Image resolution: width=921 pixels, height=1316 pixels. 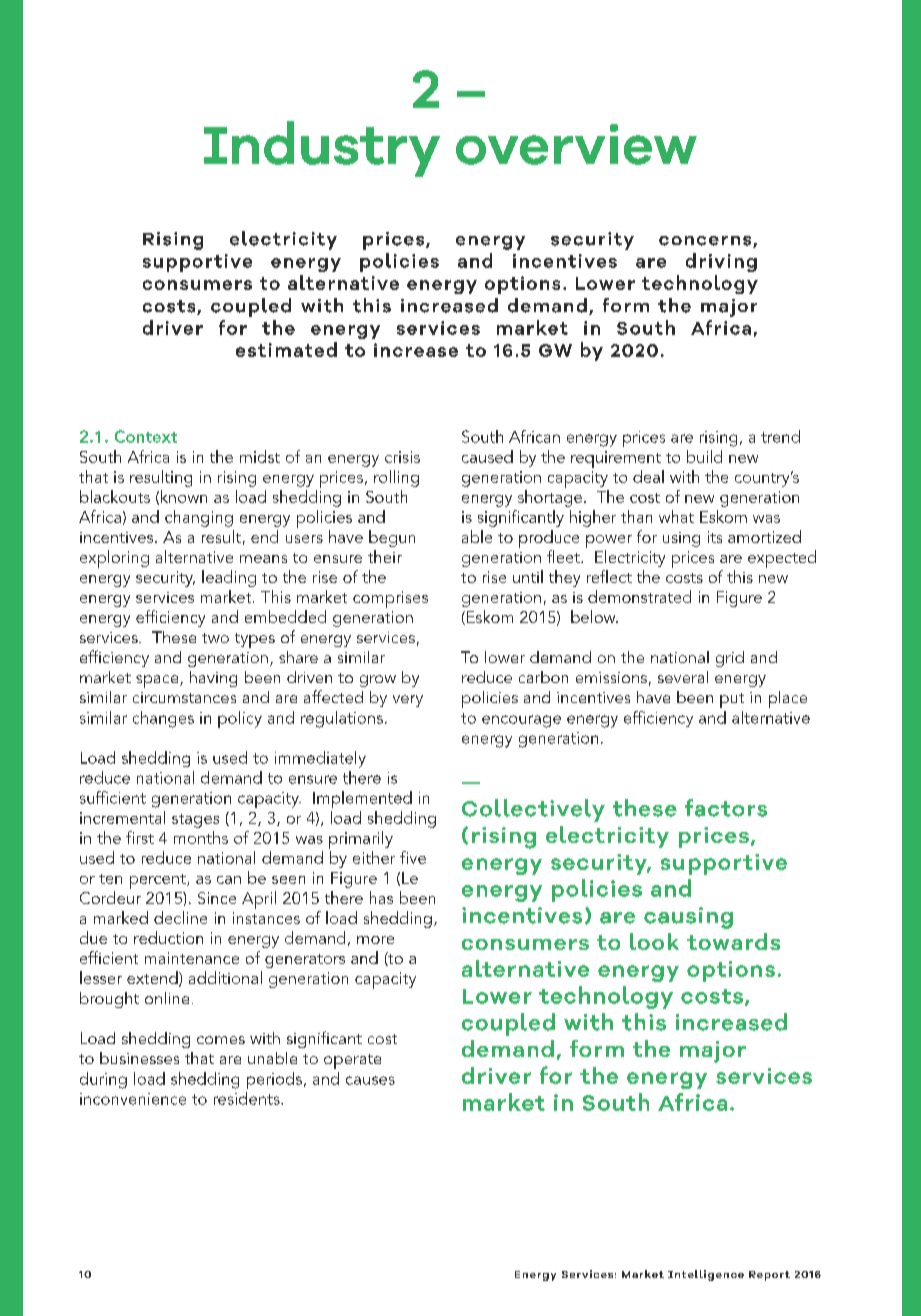 What do you see at coordinates (413, 857) in the screenshot?
I see `five` at bounding box center [413, 857].
